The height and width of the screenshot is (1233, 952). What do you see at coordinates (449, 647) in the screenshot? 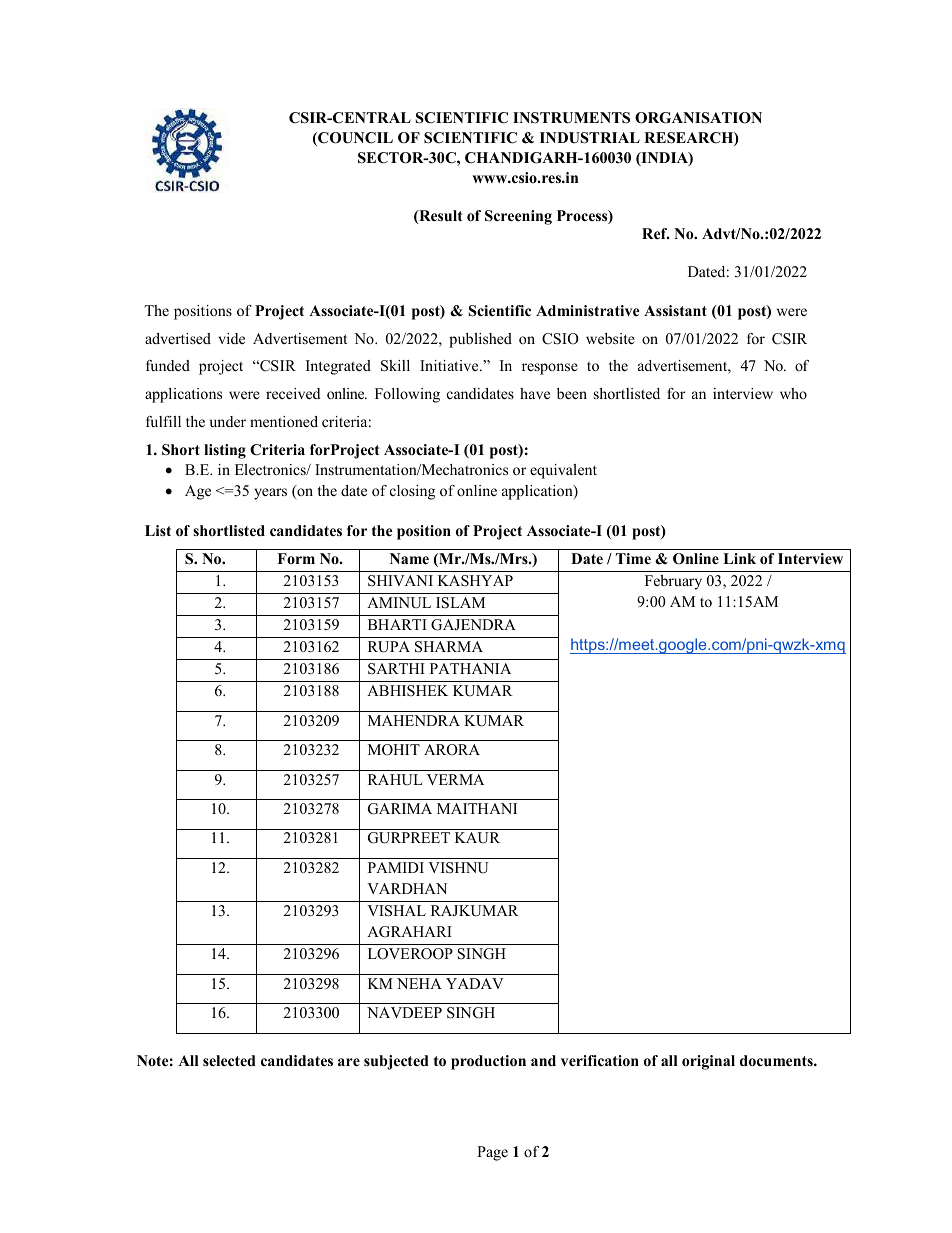
I see `SHARMA` at bounding box center [449, 647].
